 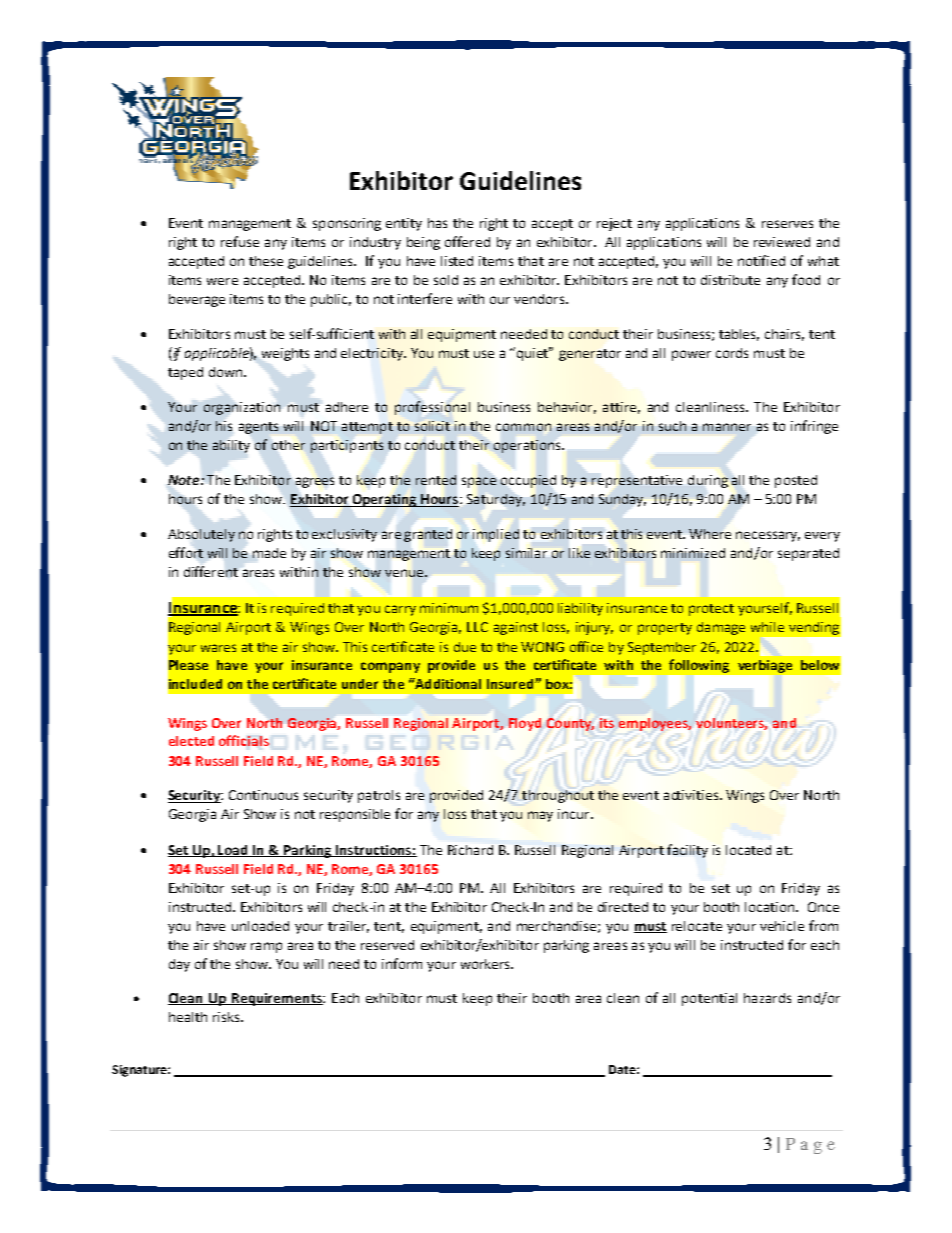 I want to click on common, so click(x=523, y=427).
